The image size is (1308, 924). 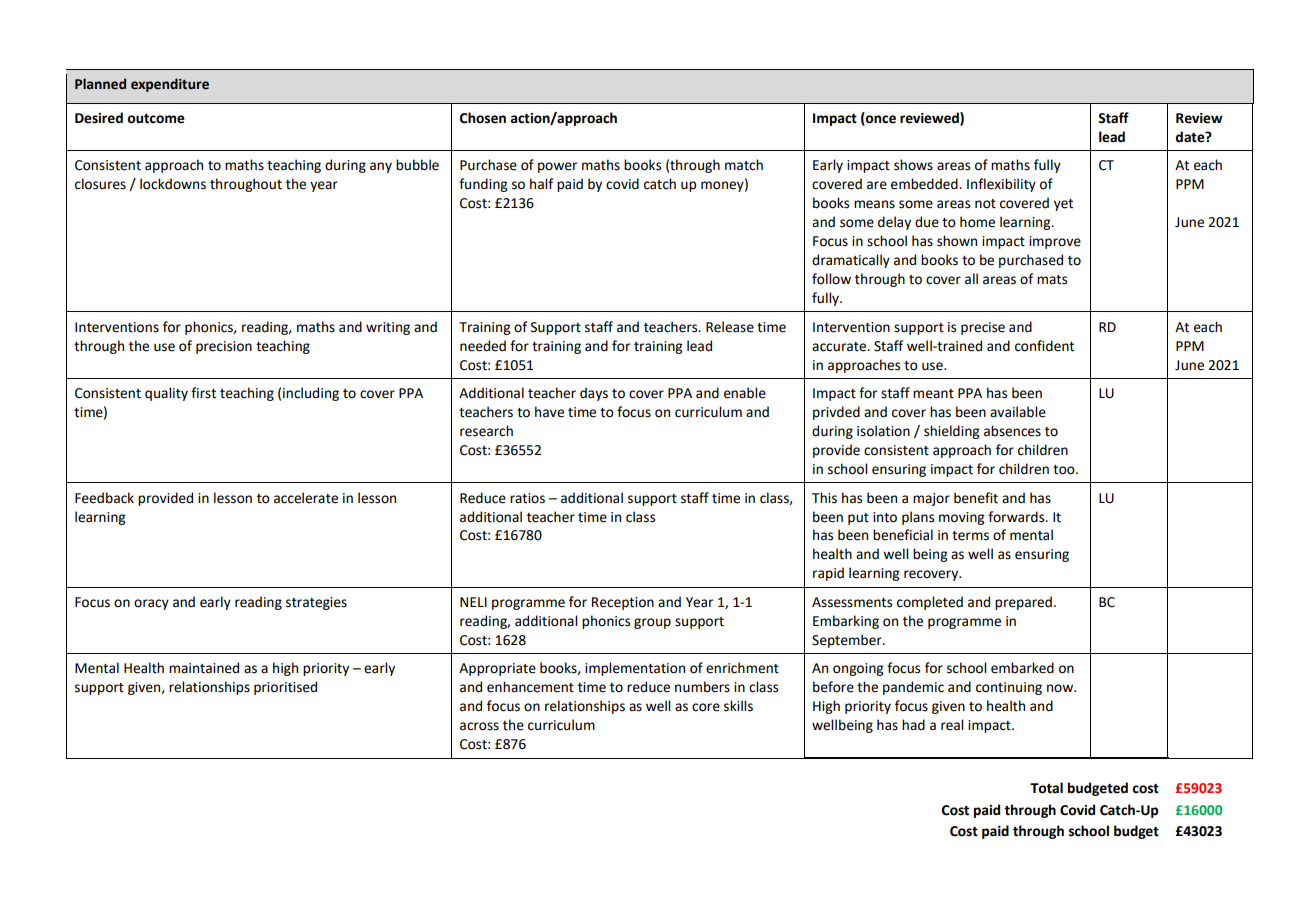 I want to click on shows, so click(x=913, y=165).
